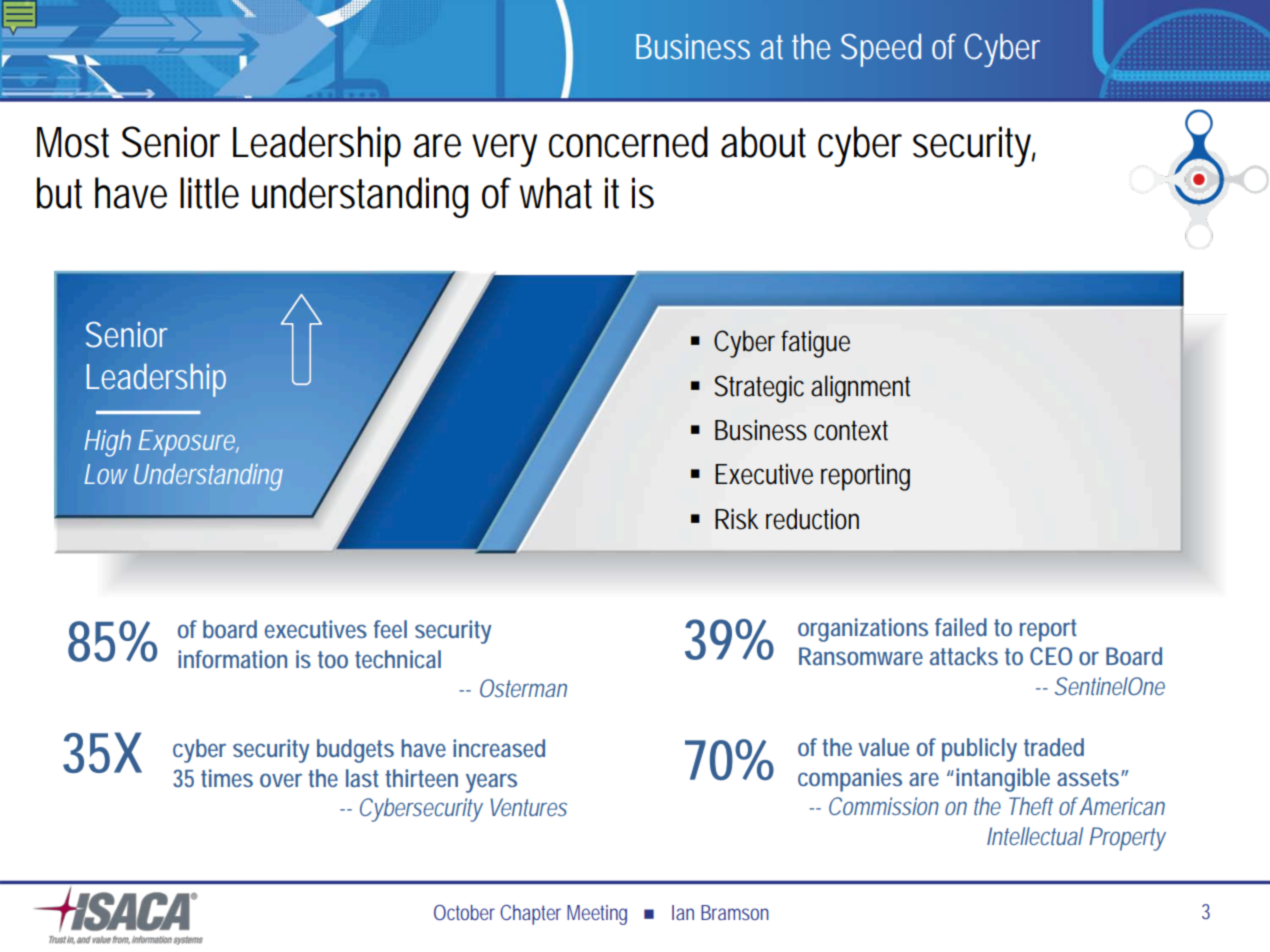  What do you see at coordinates (73, 142) in the screenshot?
I see `Most` at bounding box center [73, 142].
